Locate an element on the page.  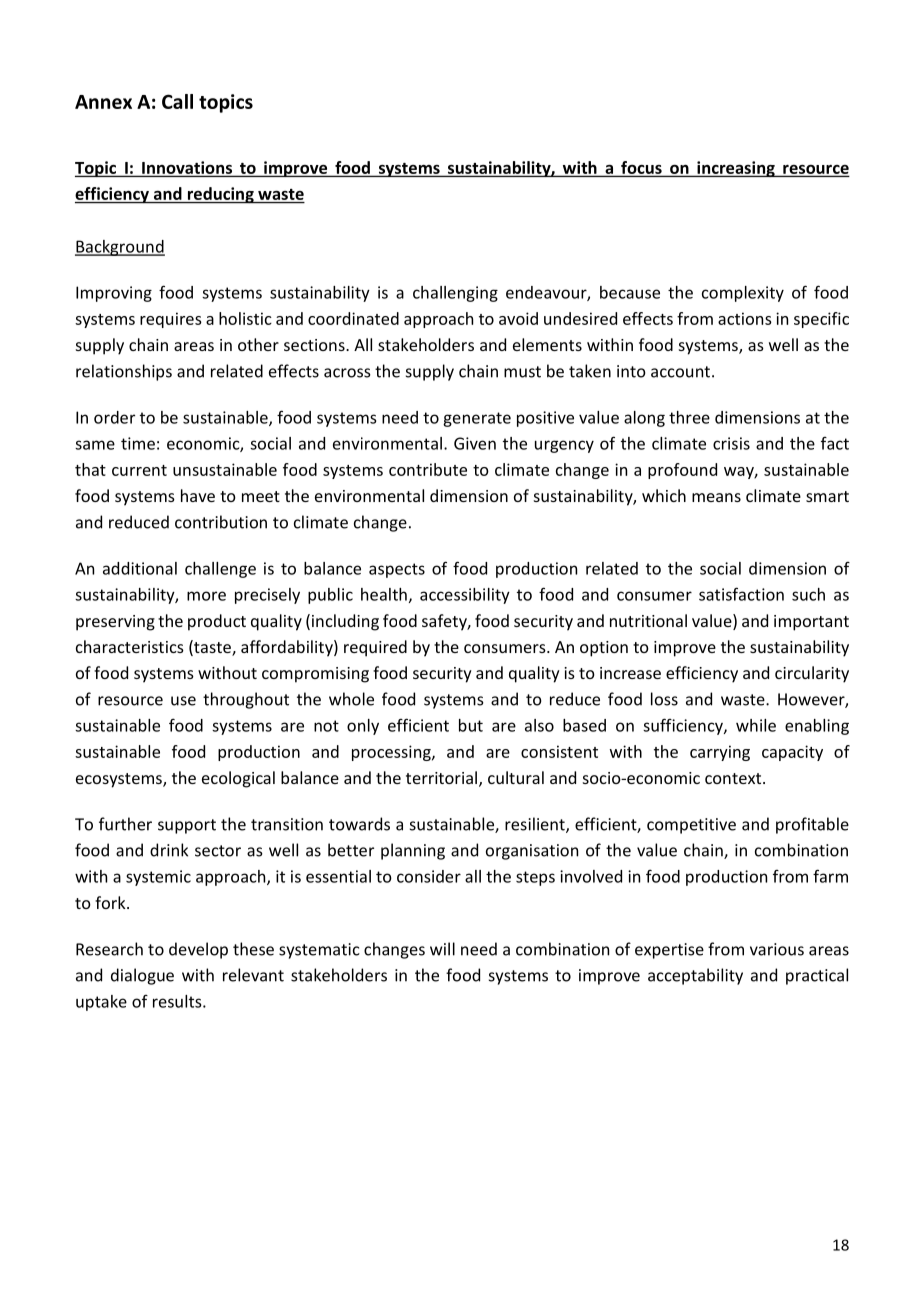
territorial is located at coordinates (441, 777).
